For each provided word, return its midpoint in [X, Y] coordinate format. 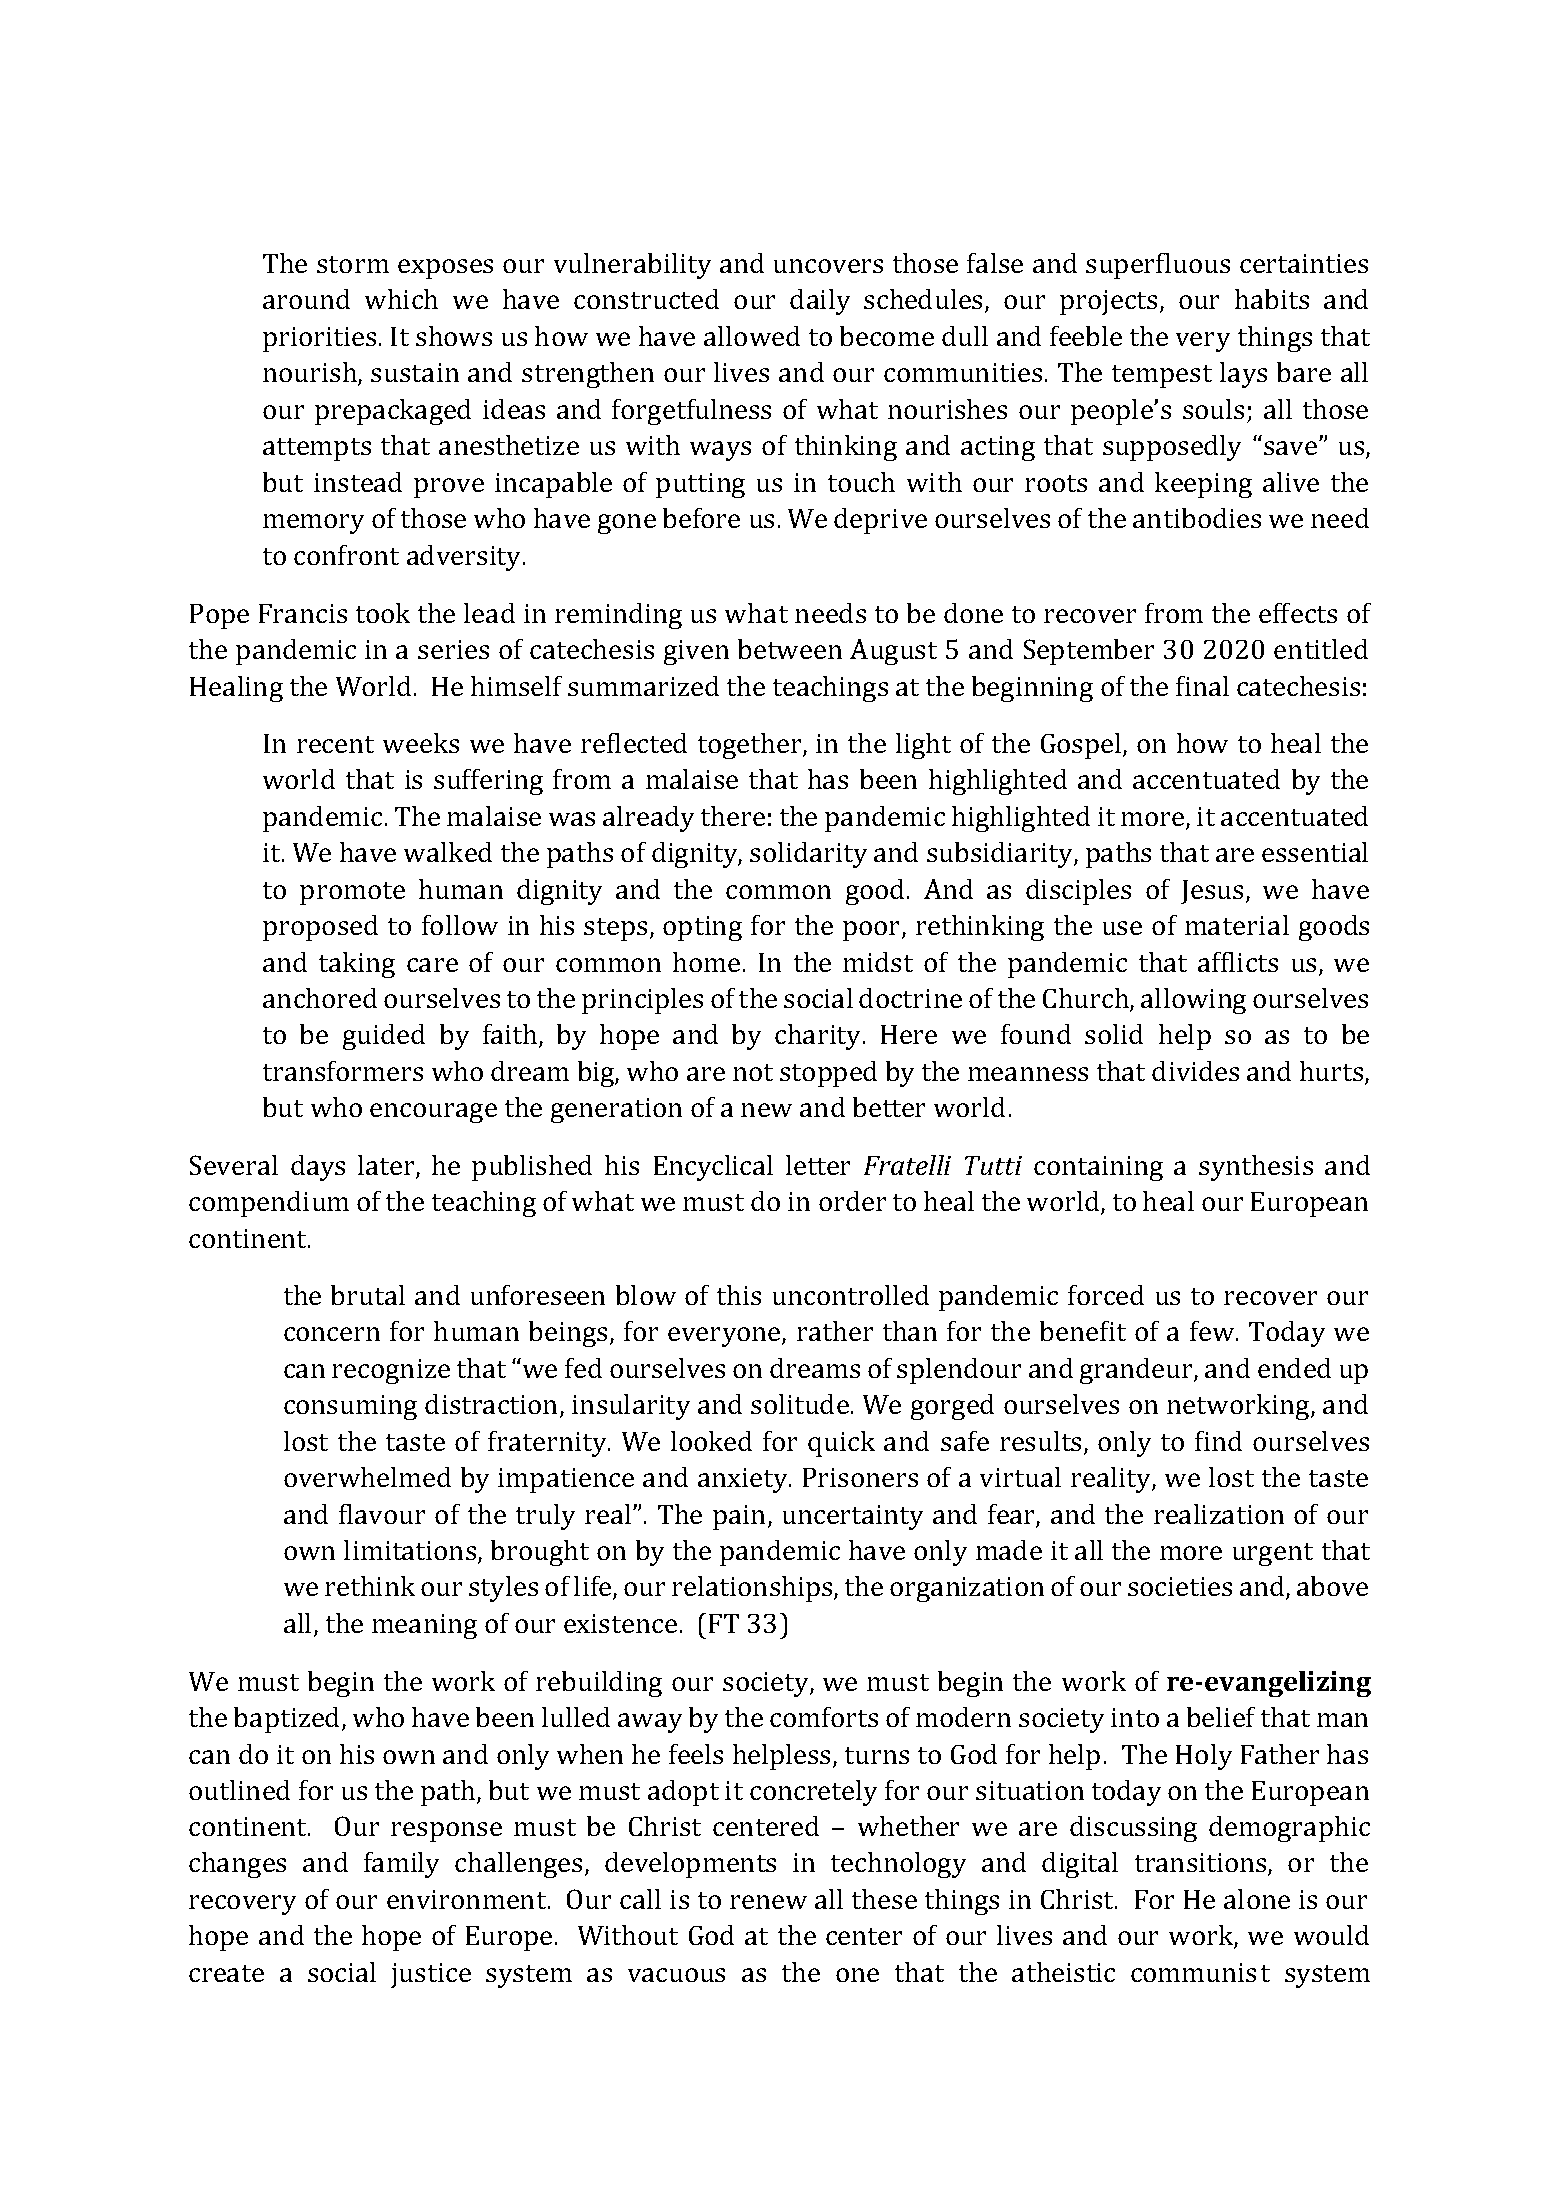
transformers [343, 1071]
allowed [752, 336]
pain [739, 1517]
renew [768, 1902]
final [1202, 686]
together [751, 746]
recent [335, 744]
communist [1200, 1972]
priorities [319, 339]
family [401, 1865]
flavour [382, 1514]
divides [1195, 1071]
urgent [1273, 1554]
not [753, 1072]
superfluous [1158, 266]
